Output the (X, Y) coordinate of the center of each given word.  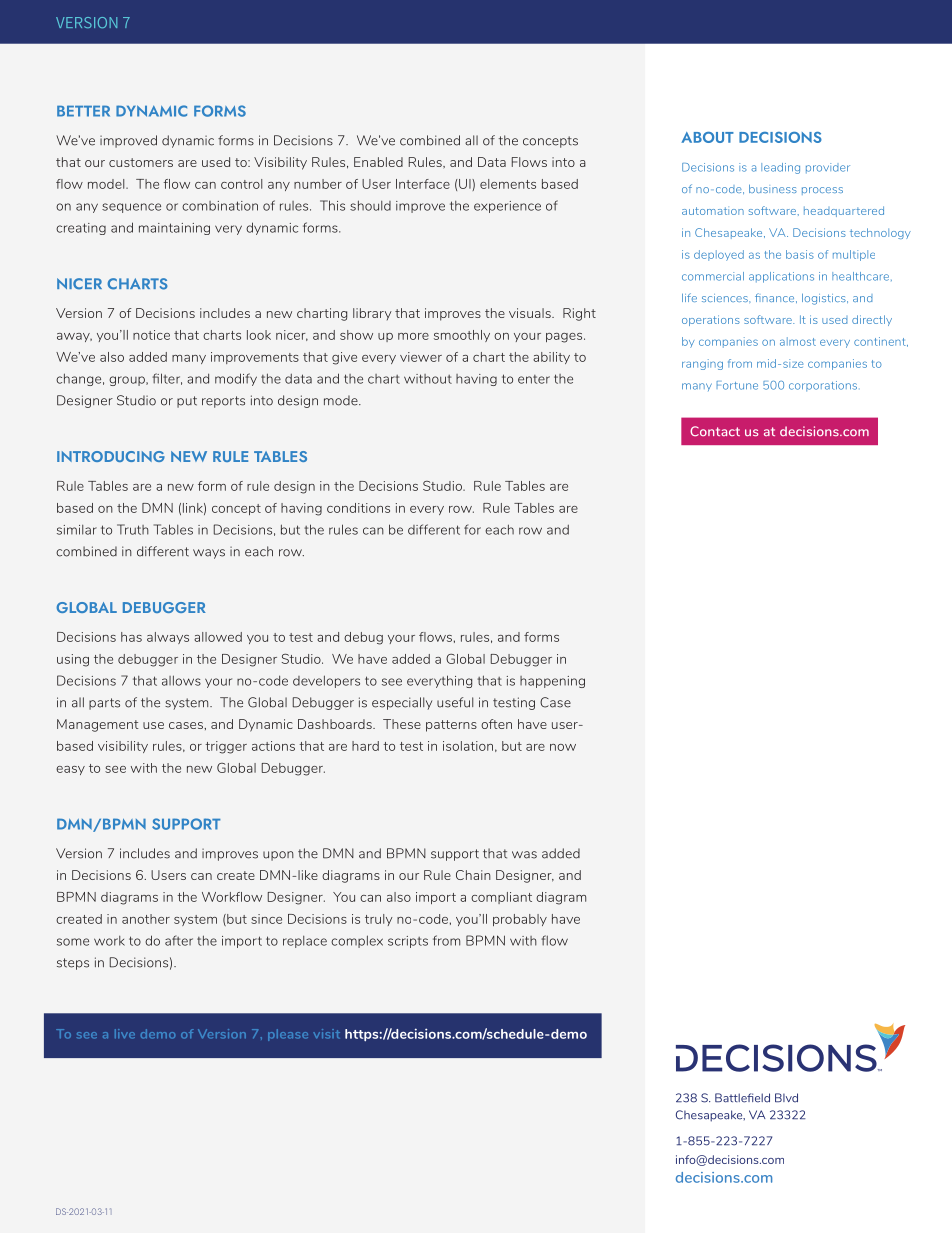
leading (780, 168)
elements (508, 184)
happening (552, 682)
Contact (715, 431)
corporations (823, 386)
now (563, 747)
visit (326, 1034)
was (524, 855)
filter (167, 379)
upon (278, 856)
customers (141, 162)
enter (534, 379)
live (125, 1034)
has (131, 637)
